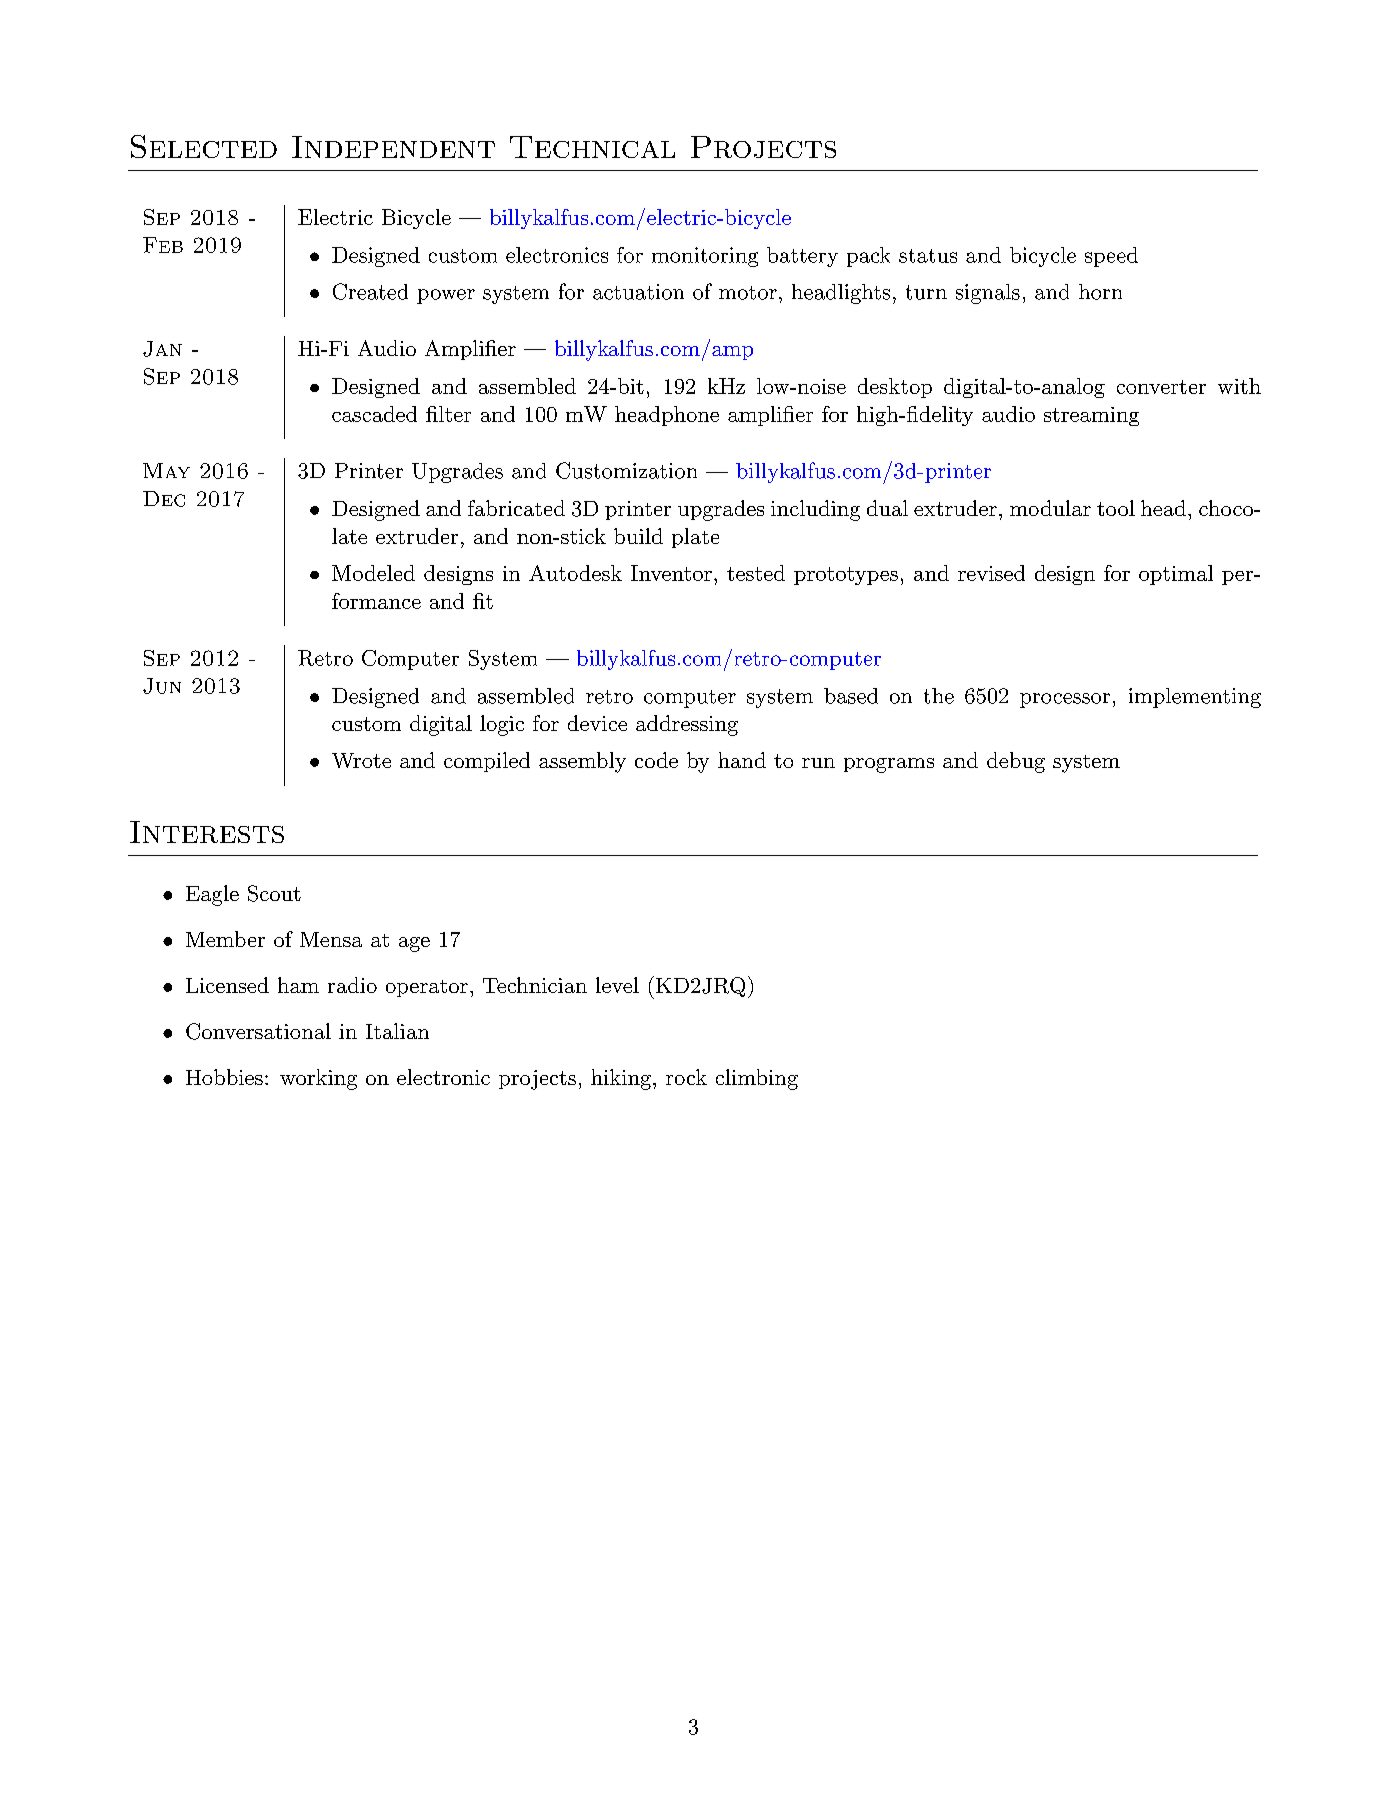 This screenshot has width=1387, height=1795. I want to click on cascaded, so click(374, 414).
